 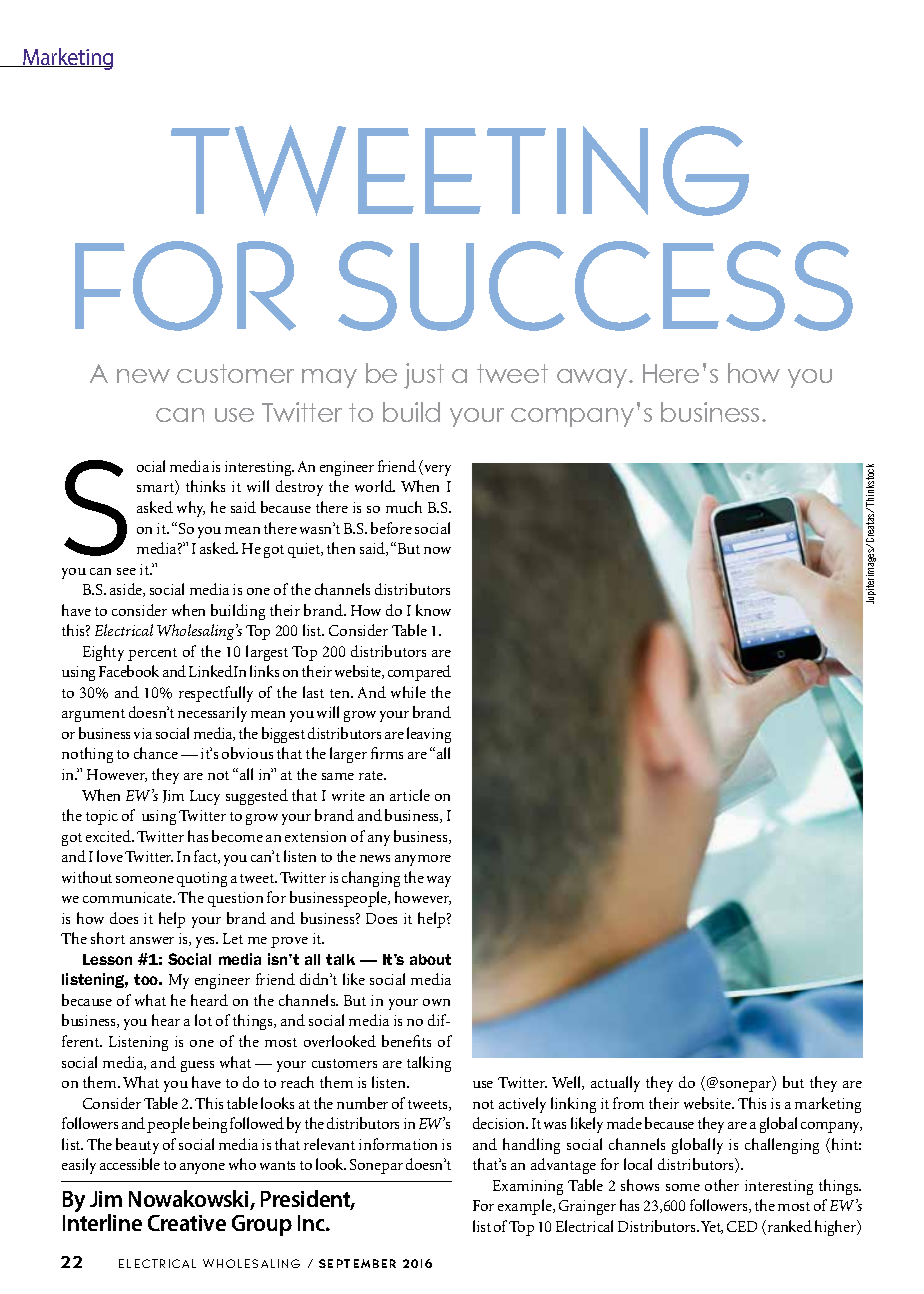 I want to click on may, so click(x=329, y=378).
